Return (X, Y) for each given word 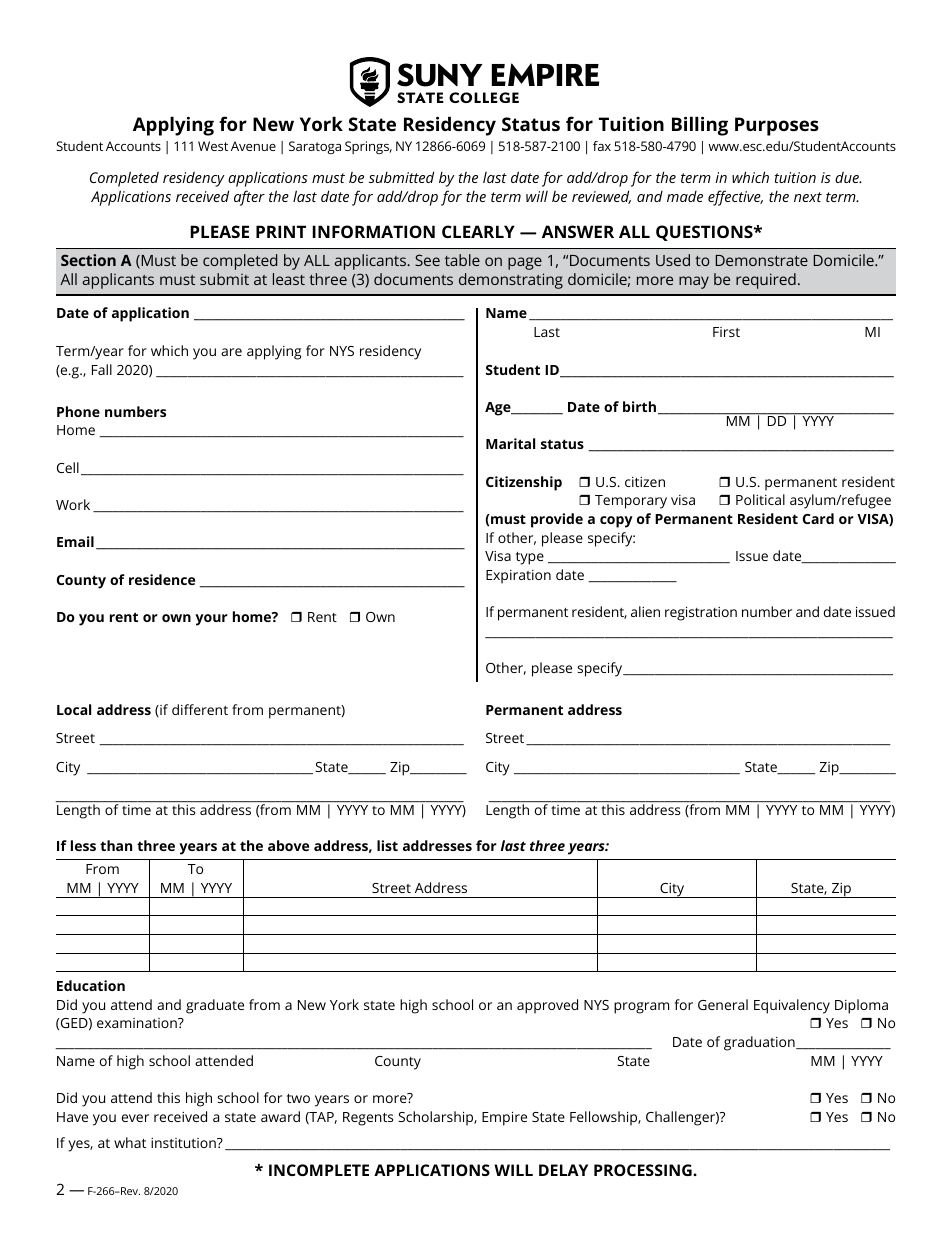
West (213, 146)
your (211, 620)
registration (701, 613)
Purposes (777, 126)
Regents (368, 1119)
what (130, 1142)
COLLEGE (484, 97)
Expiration (518, 577)
